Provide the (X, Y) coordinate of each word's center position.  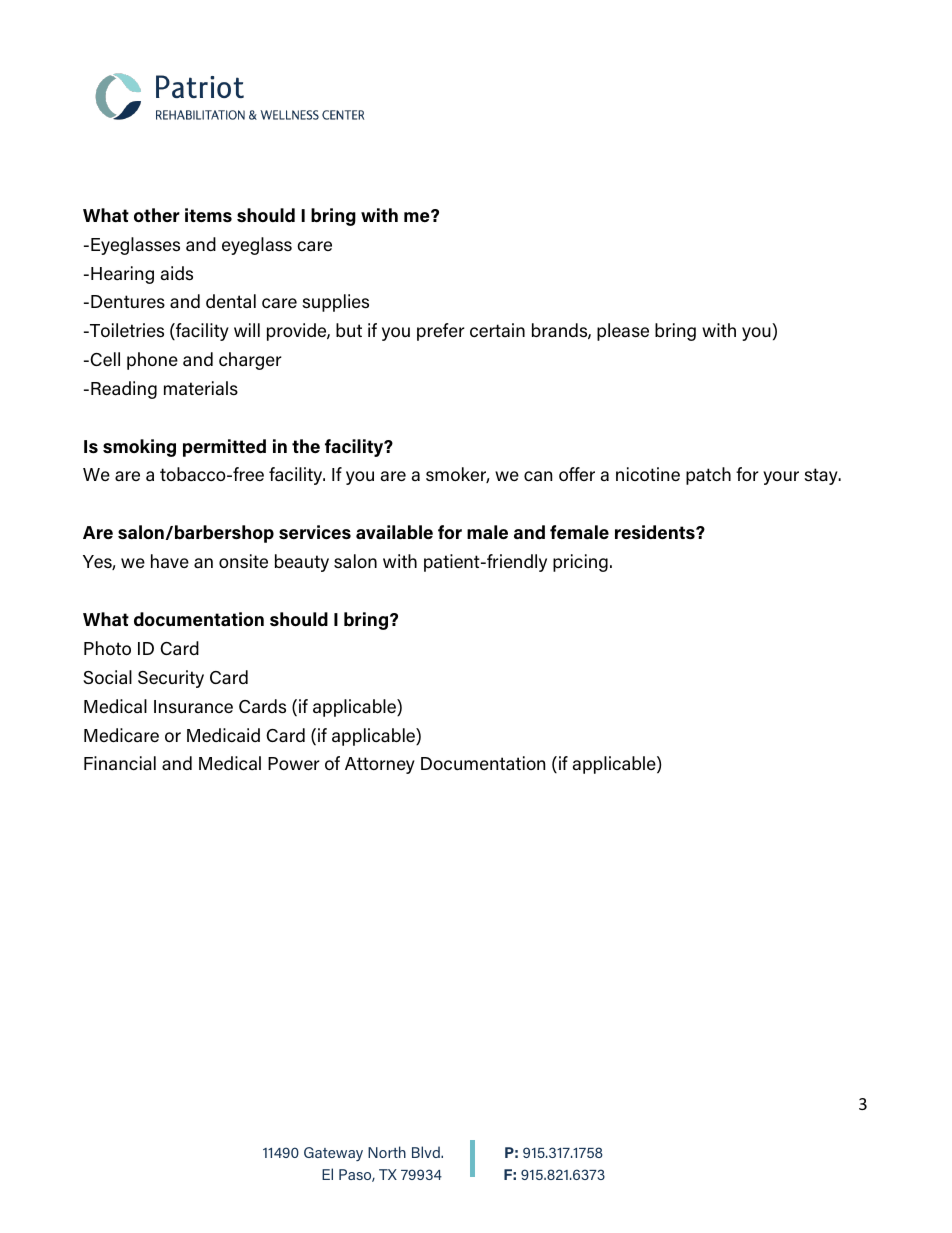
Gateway (333, 1154)
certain (497, 330)
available (394, 532)
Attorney (380, 765)
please (623, 332)
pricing (580, 563)
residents (656, 532)
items (208, 215)
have (170, 561)
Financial (120, 763)
